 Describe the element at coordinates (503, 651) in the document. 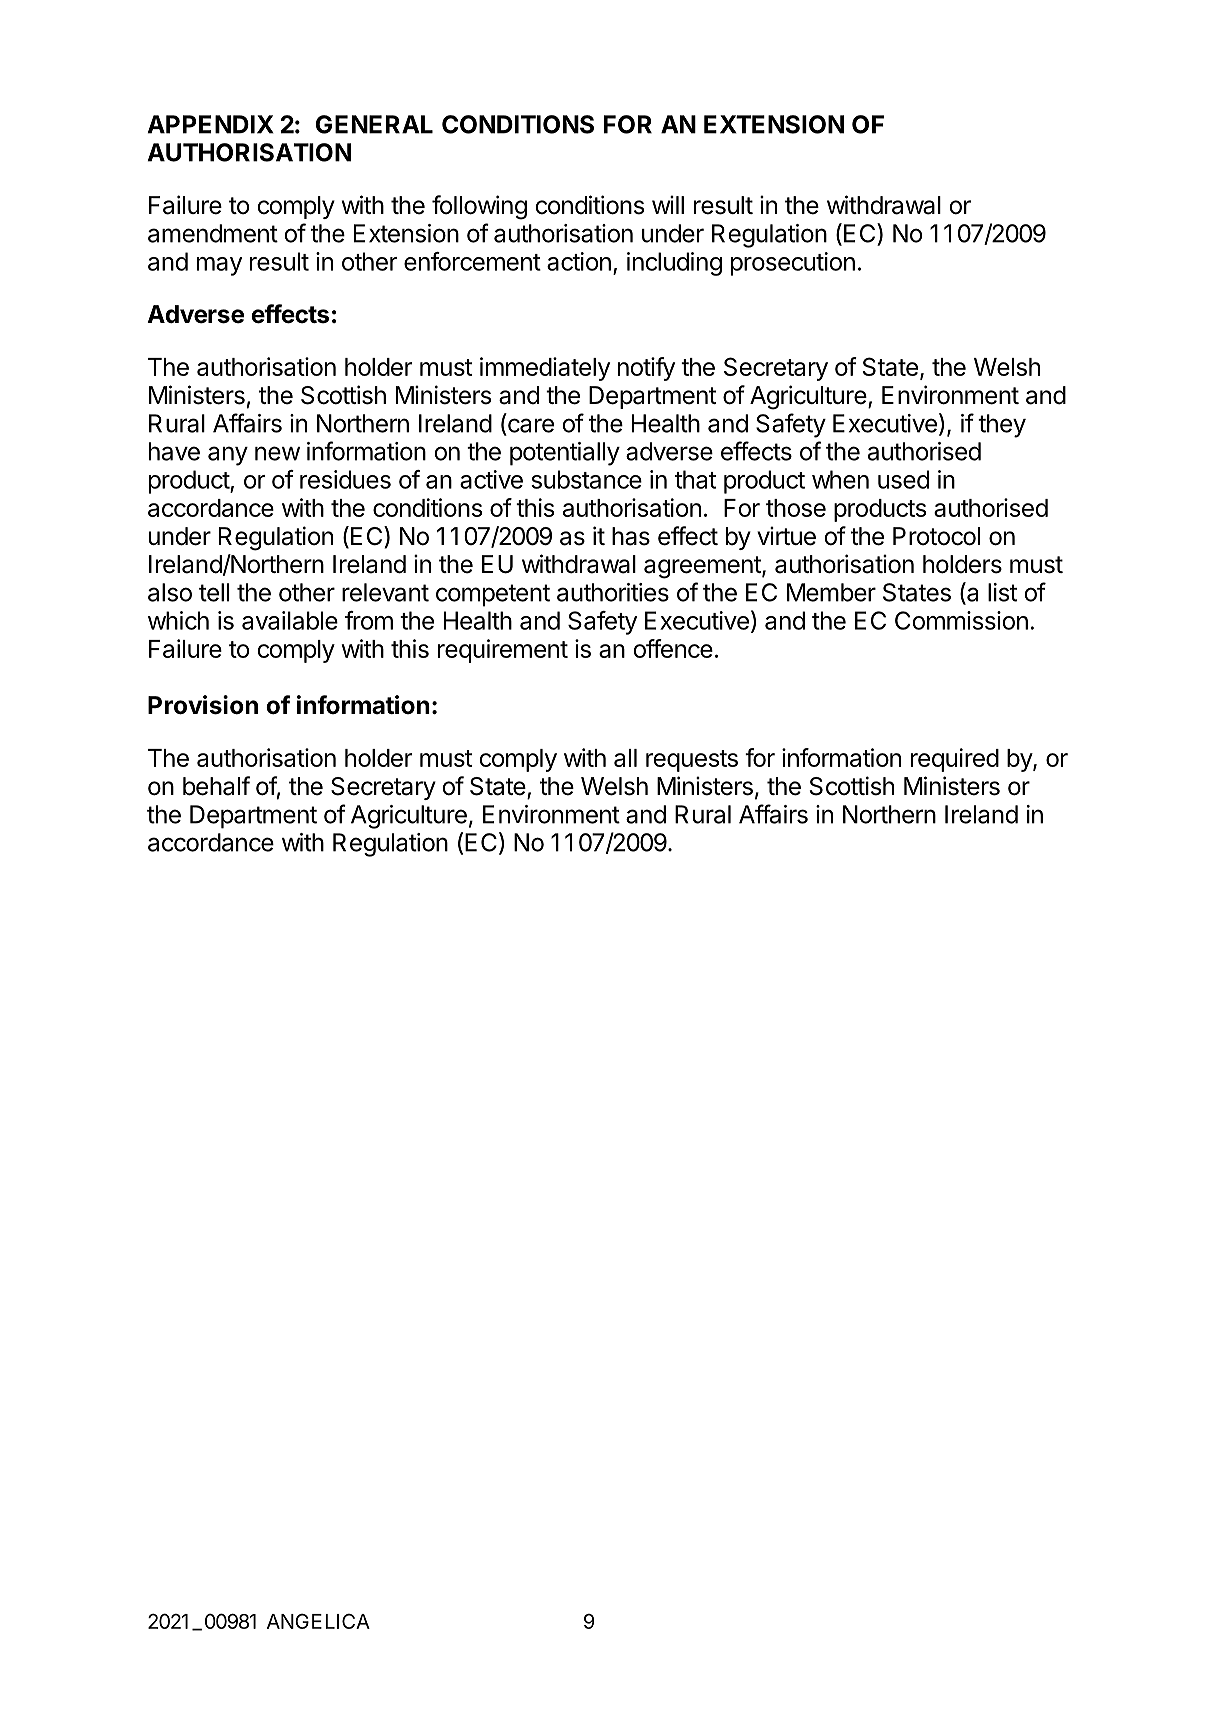

I see `requirement` at that location.
